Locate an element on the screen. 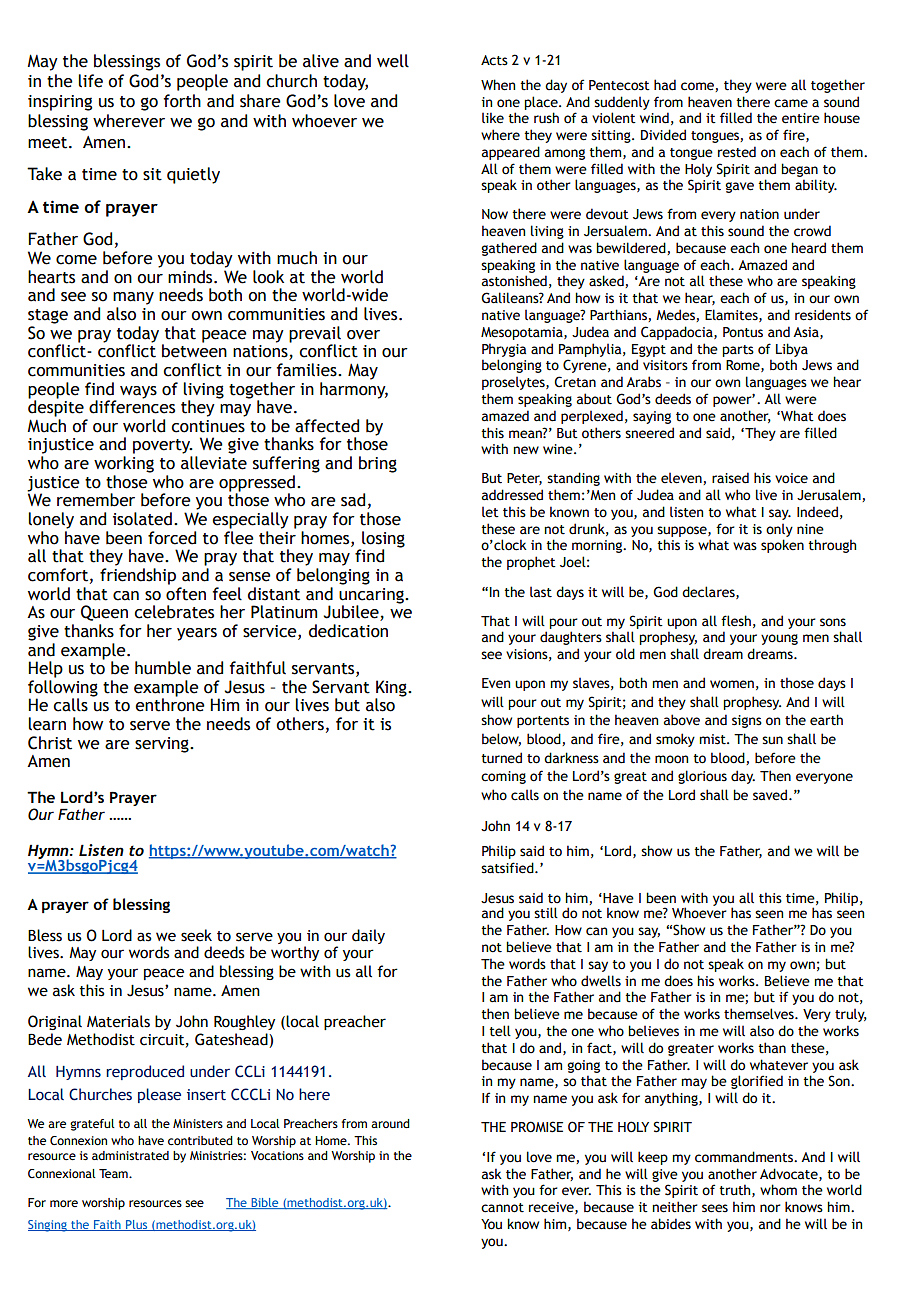 The height and width of the screenshot is (1308, 924). harmony is located at coordinates (354, 390).
